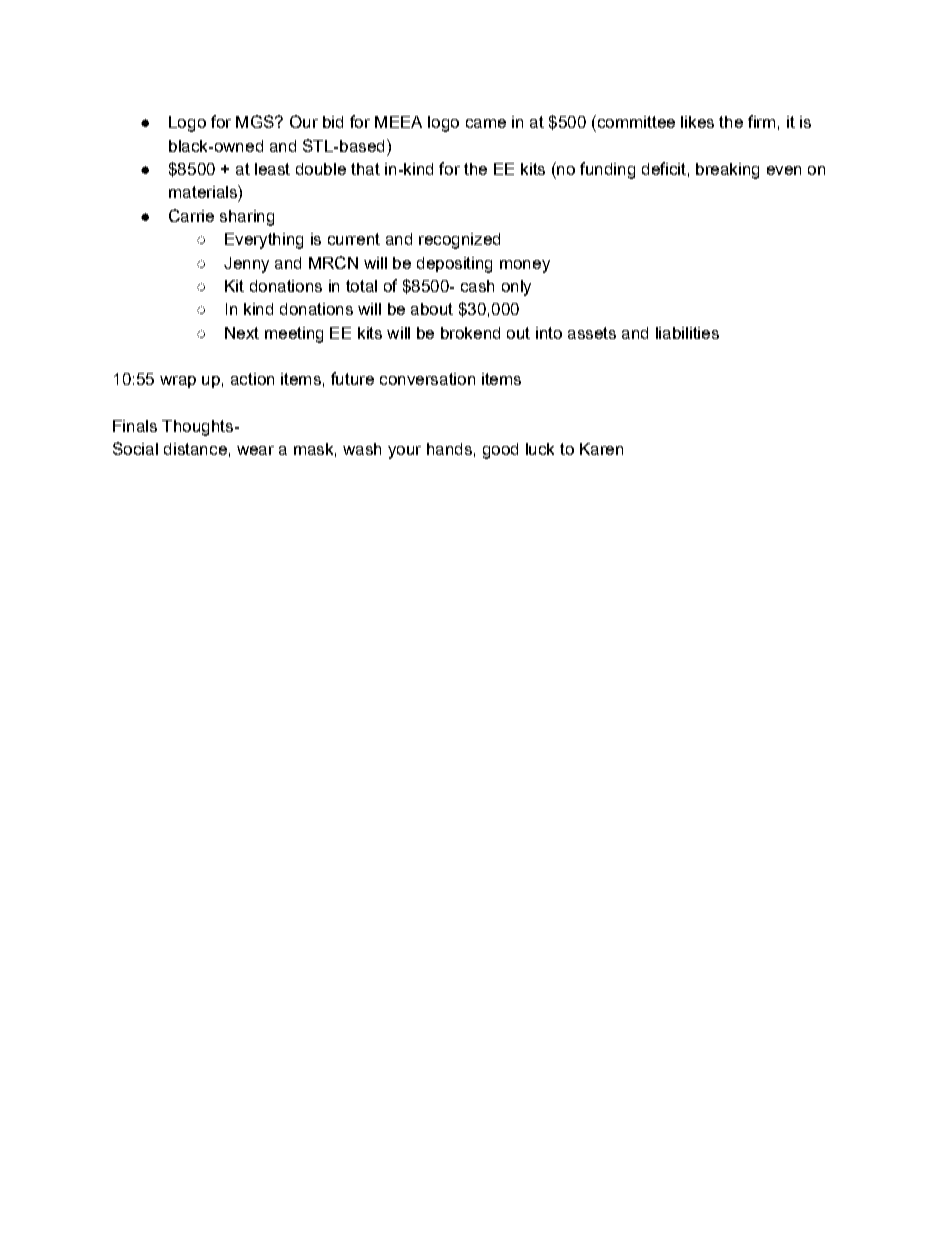 The width and height of the document is (952, 1233). Describe the element at coordinates (178, 382) in the document. I see `wrap` at that location.
